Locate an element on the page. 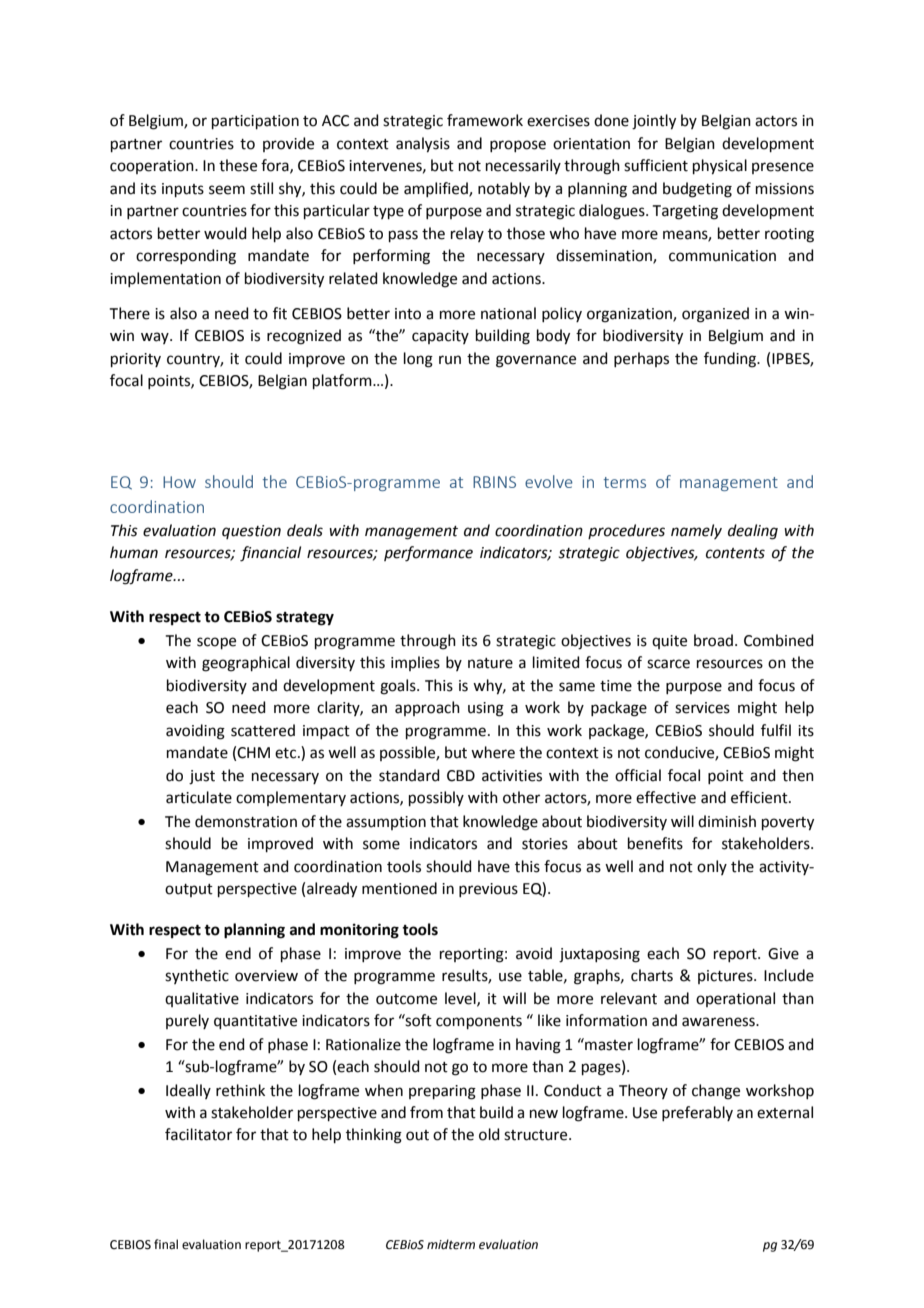  analysis is located at coordinates (423, 145).
